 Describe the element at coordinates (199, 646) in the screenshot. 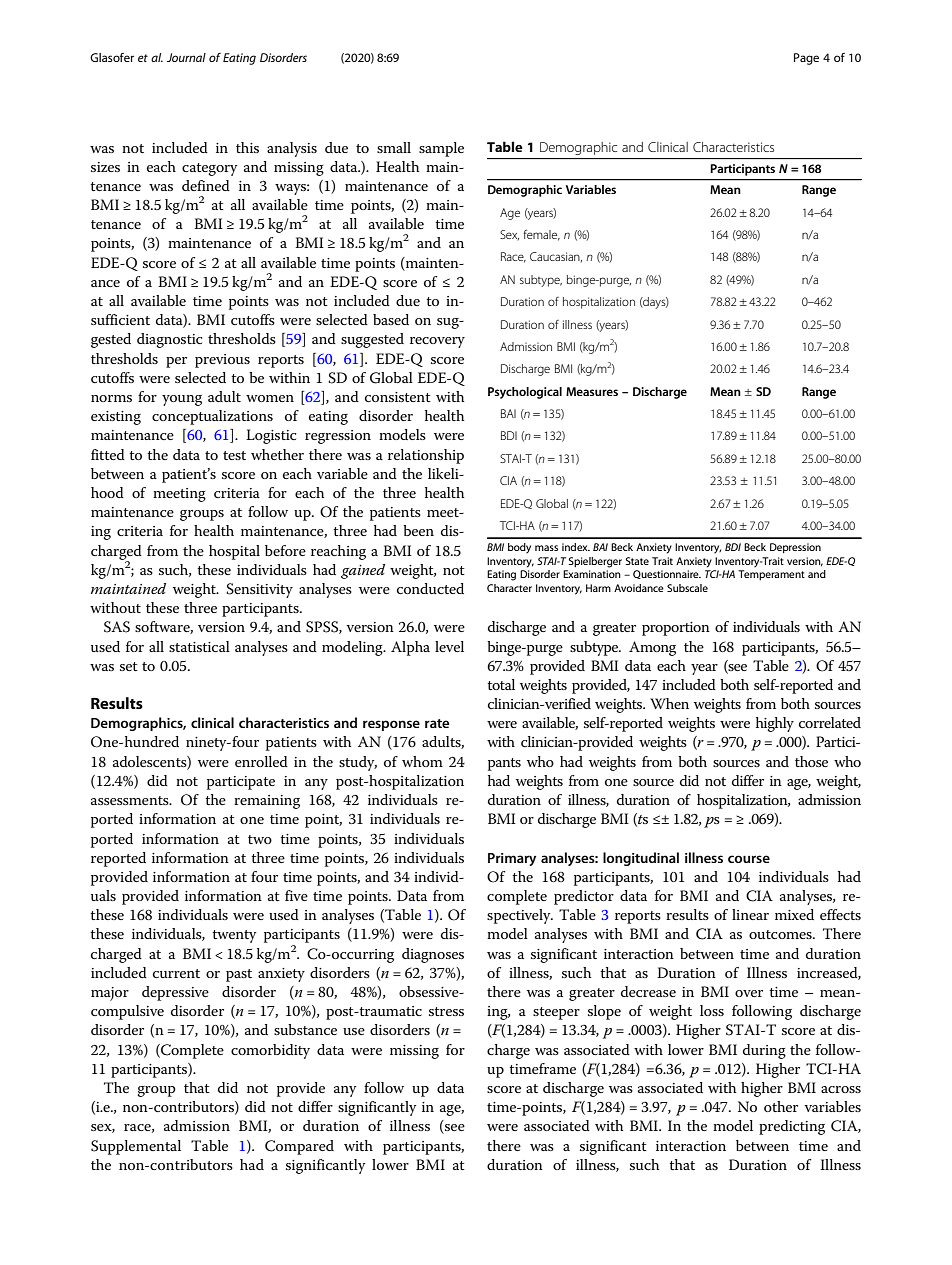

I see `statistical` at that location.
